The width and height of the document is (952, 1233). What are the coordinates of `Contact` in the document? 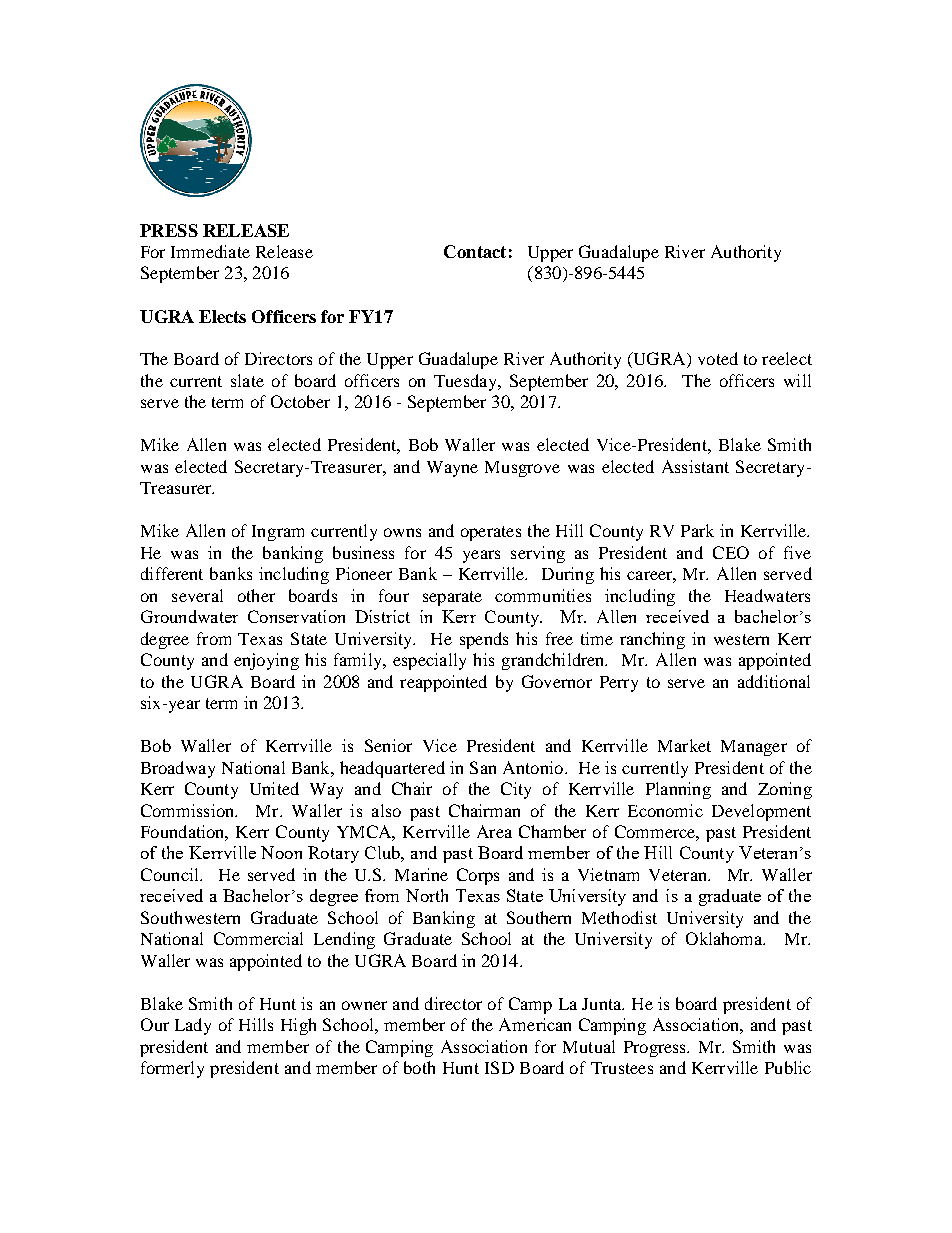 It's located at (475, 251).
